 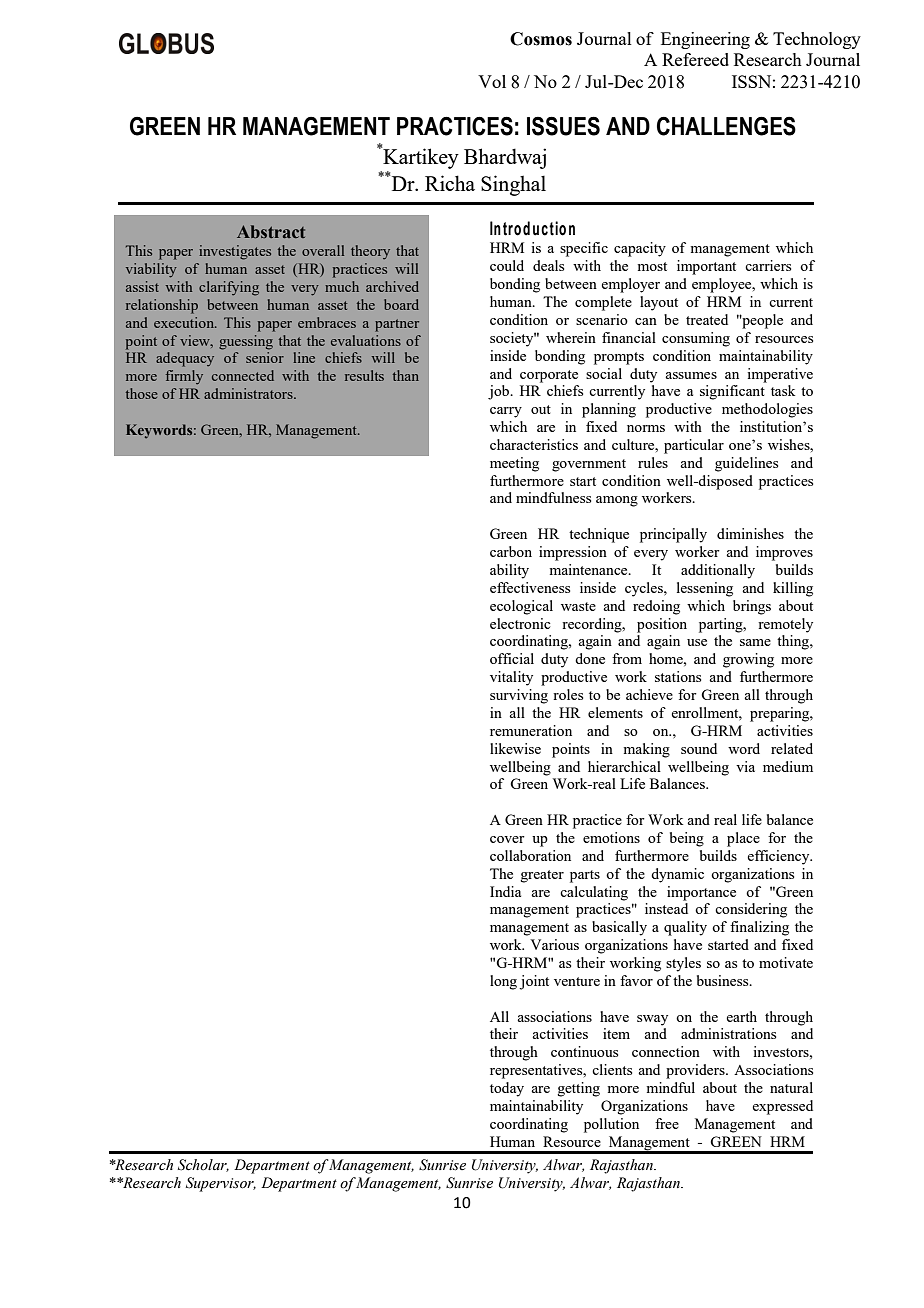 I want to click on ecological, so click(x=521, y=607).
